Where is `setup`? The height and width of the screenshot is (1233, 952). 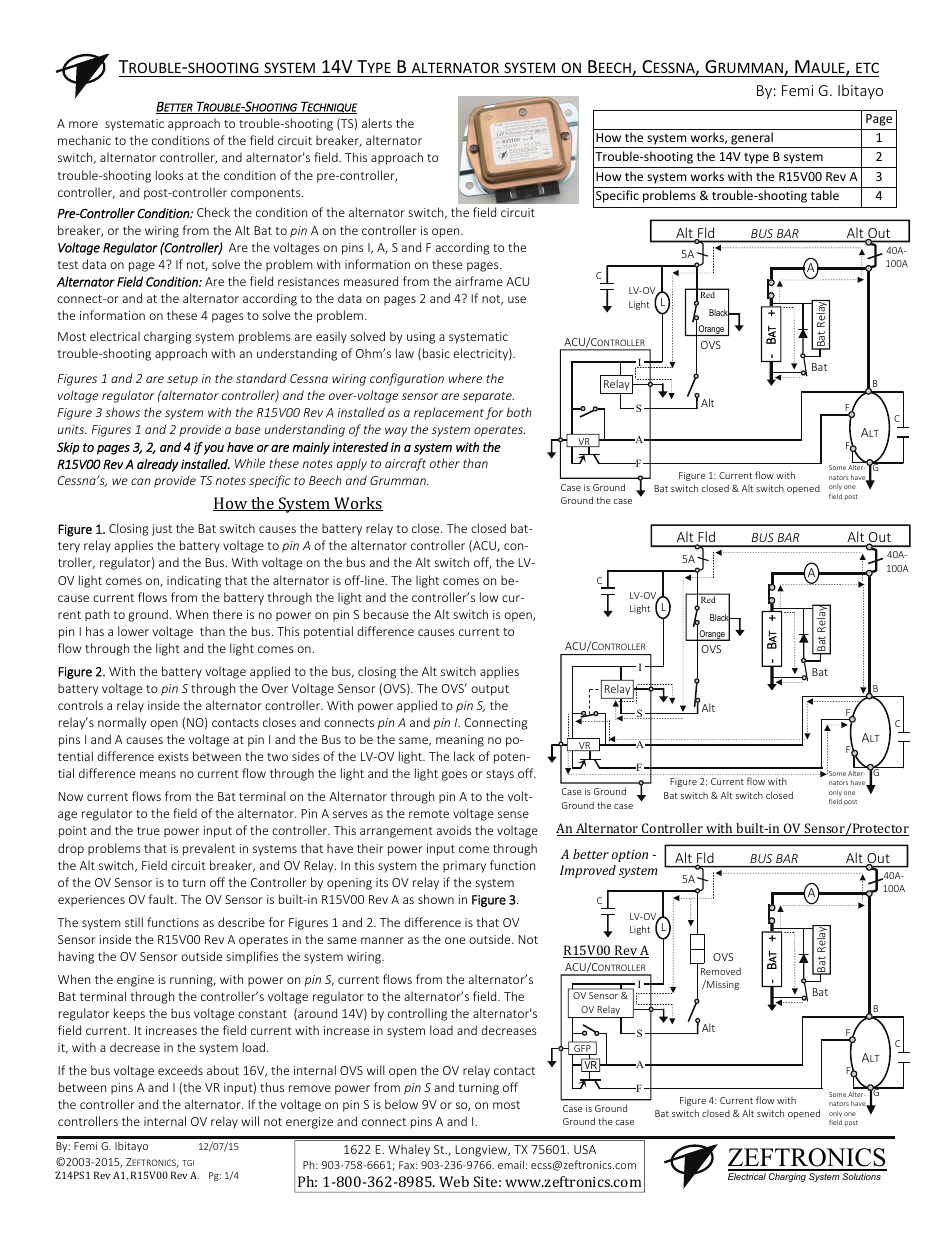 setup is located at coordinates (182, 380).
